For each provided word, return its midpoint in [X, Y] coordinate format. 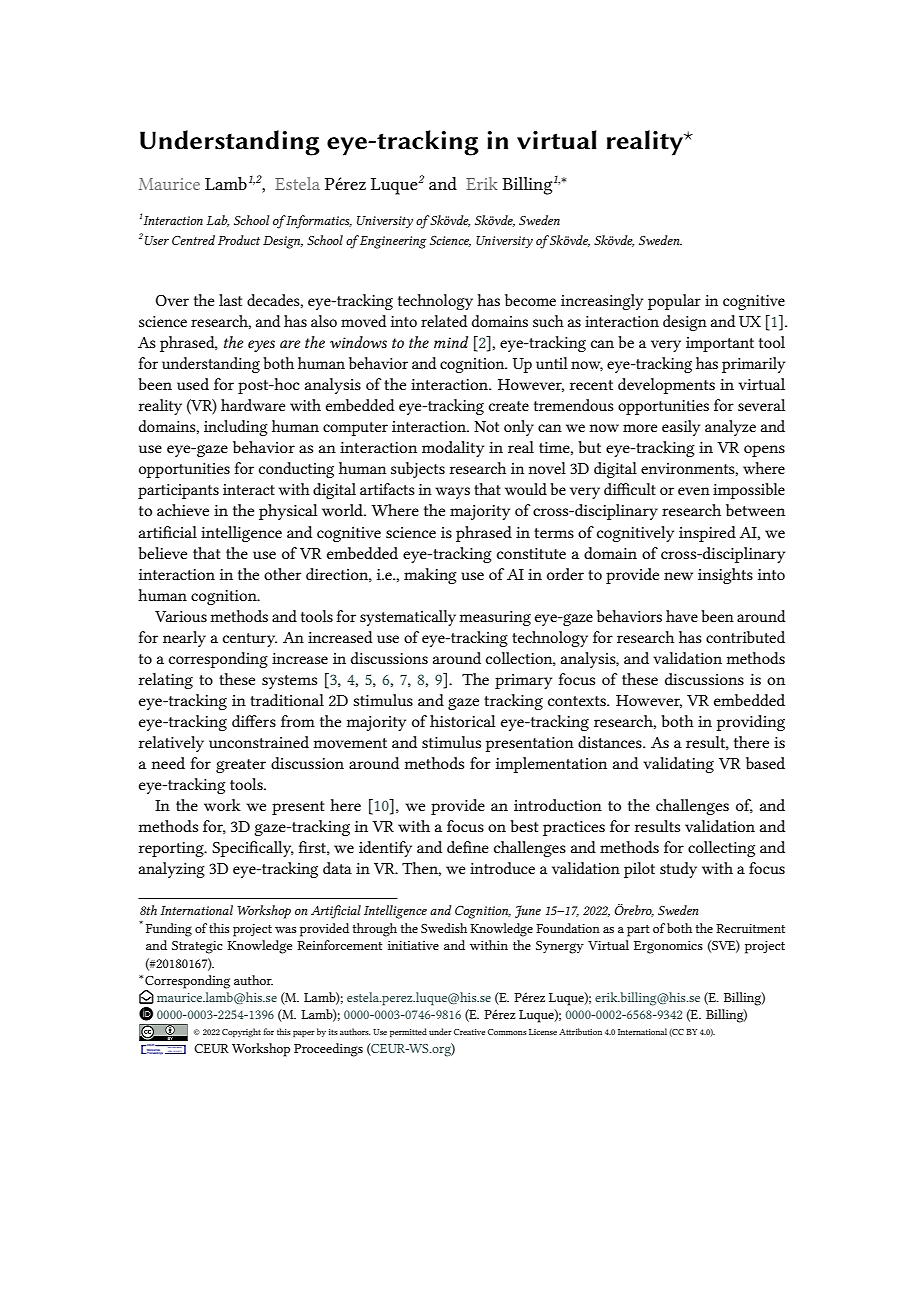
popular [674, 302]
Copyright [241, 1032]
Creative [469, 1032]
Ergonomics [668, 947]
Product [239, 240]
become [530, 300]
